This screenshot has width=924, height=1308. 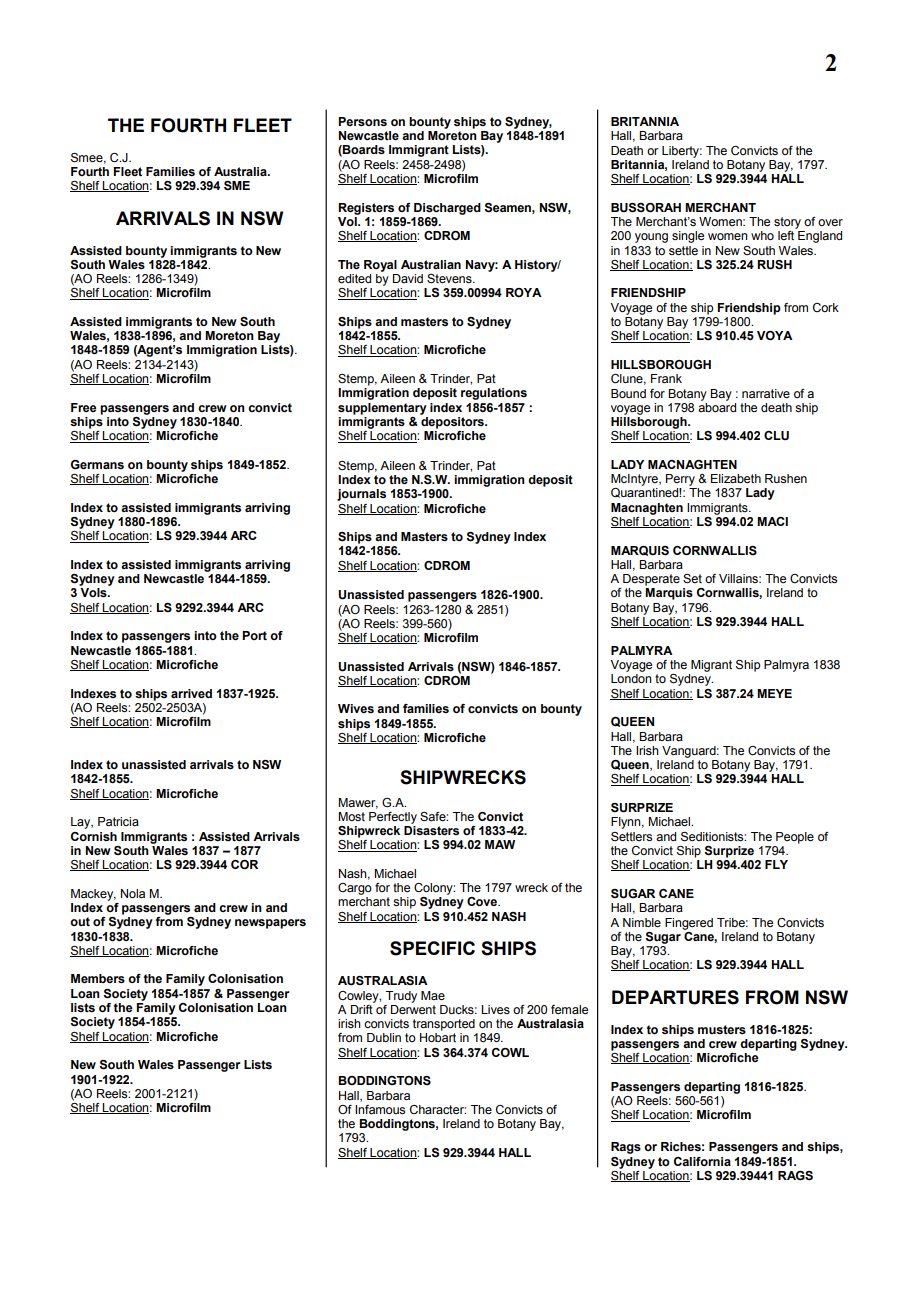 What do you see at coordinates (631, 678) in the screenshot?
I see `London` at bounding box center [631, 678].
